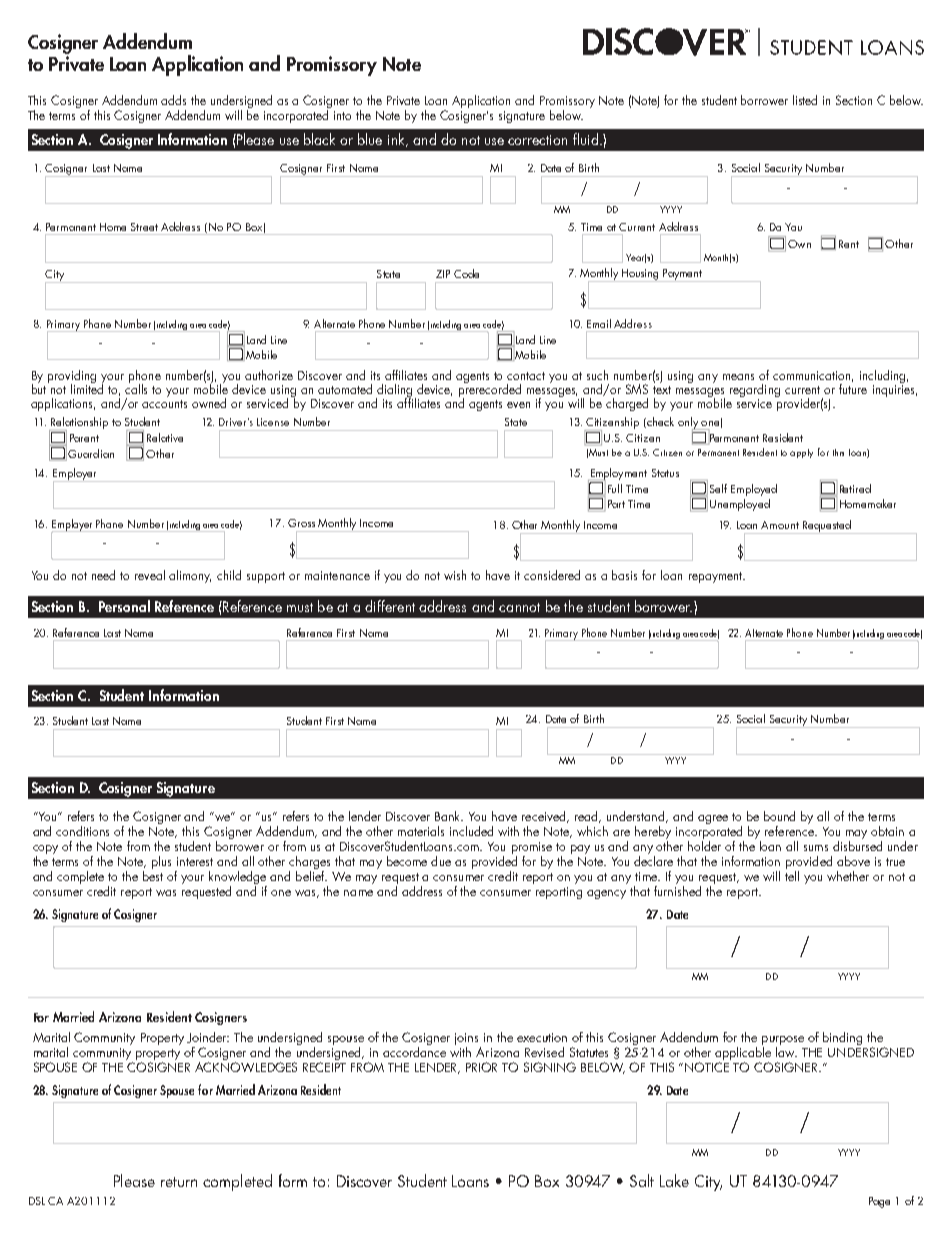 The image size is (952, 1233). Describe the element at coordinates (179, 1182) in the screenshot. I see `return` at that location.
